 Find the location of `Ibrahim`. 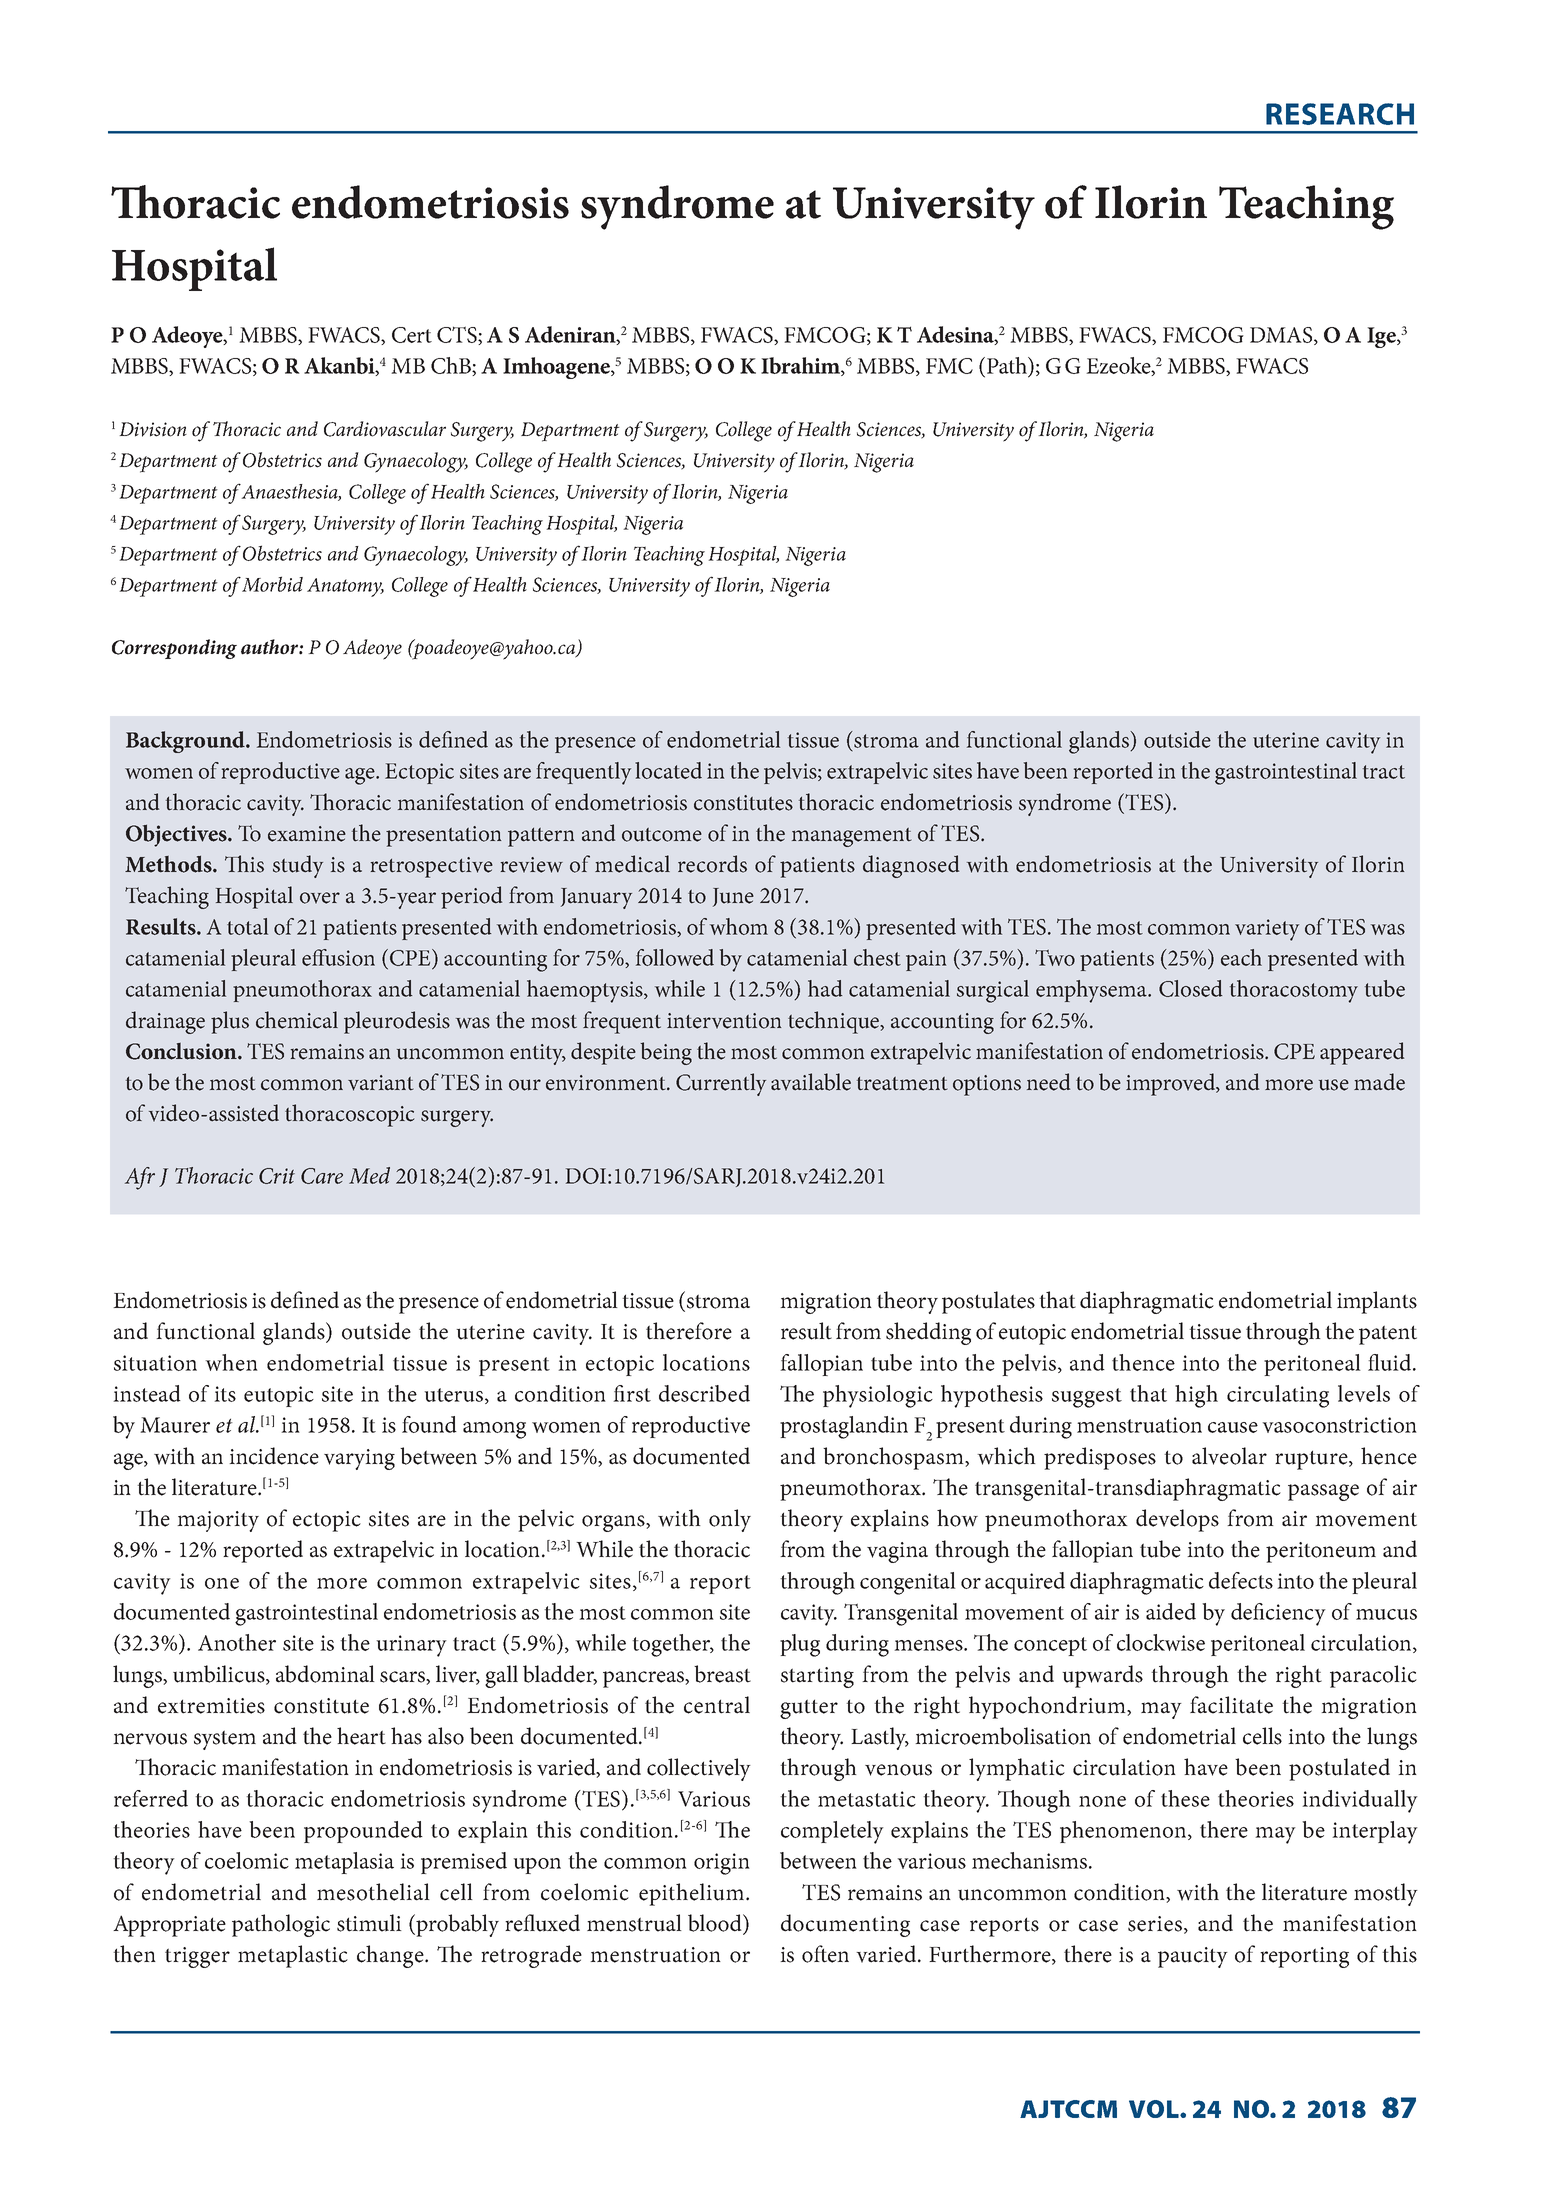

Ibrahim is located at coordinates (801, 366).
